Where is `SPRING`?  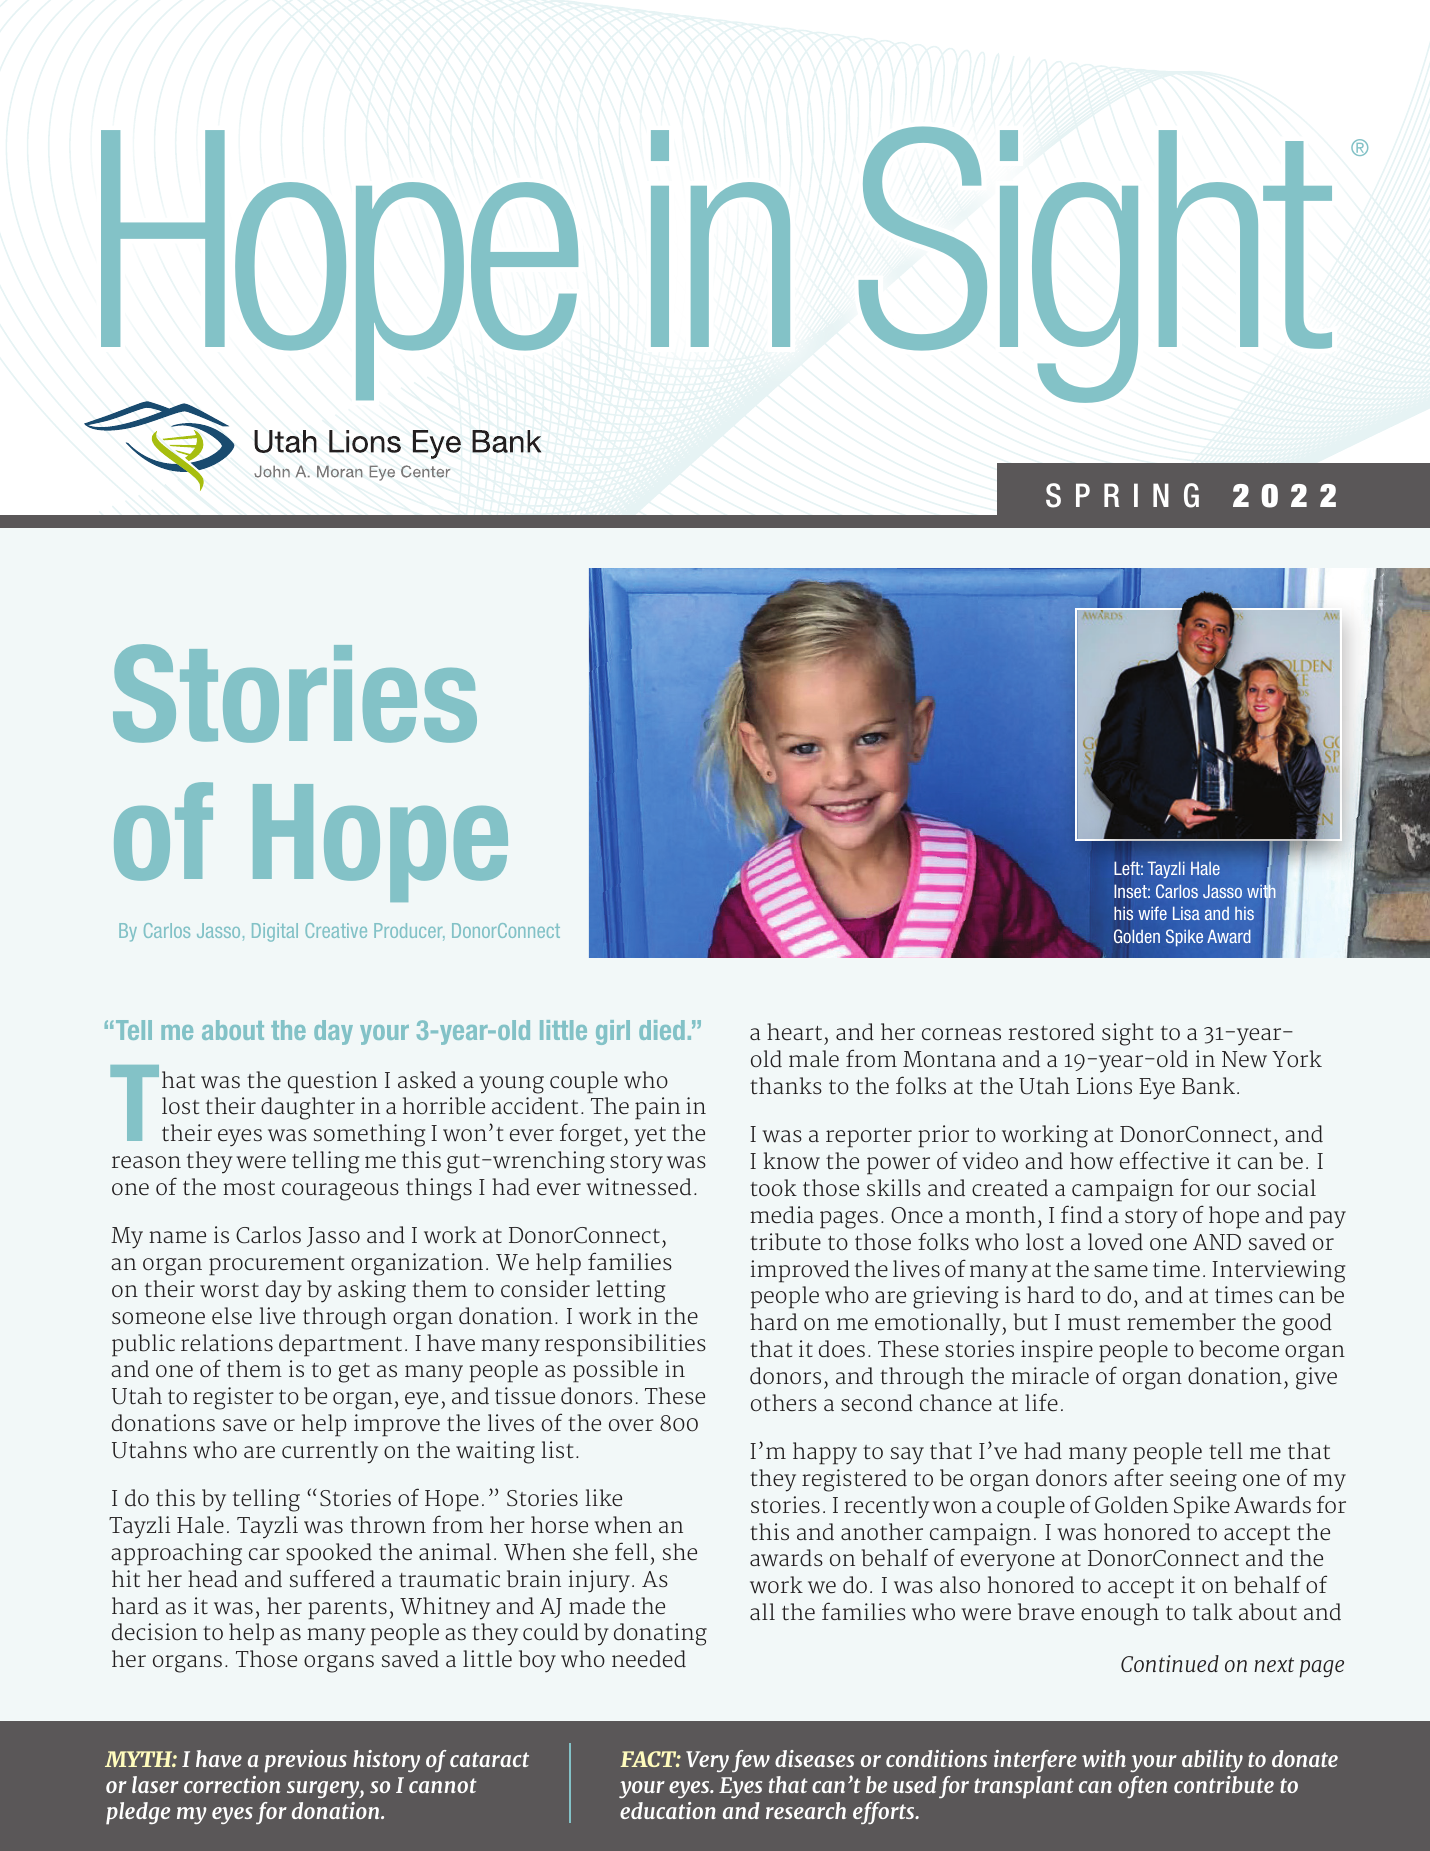
SPRING is located at coordinates (1122, 495).
